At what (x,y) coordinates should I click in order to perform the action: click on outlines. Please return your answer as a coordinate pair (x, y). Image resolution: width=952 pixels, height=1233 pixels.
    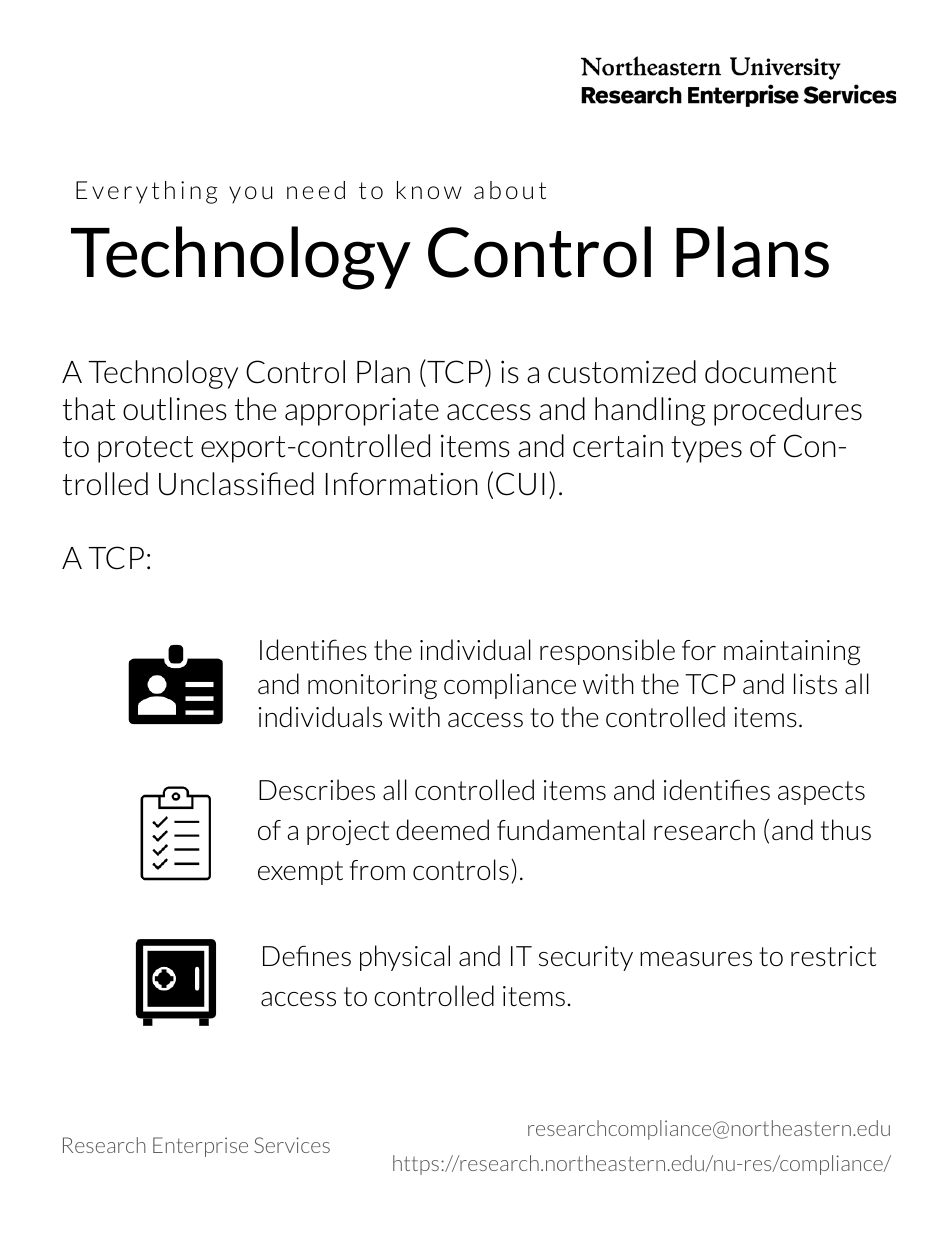
    Looking at the image, I should click on (175, 409).
